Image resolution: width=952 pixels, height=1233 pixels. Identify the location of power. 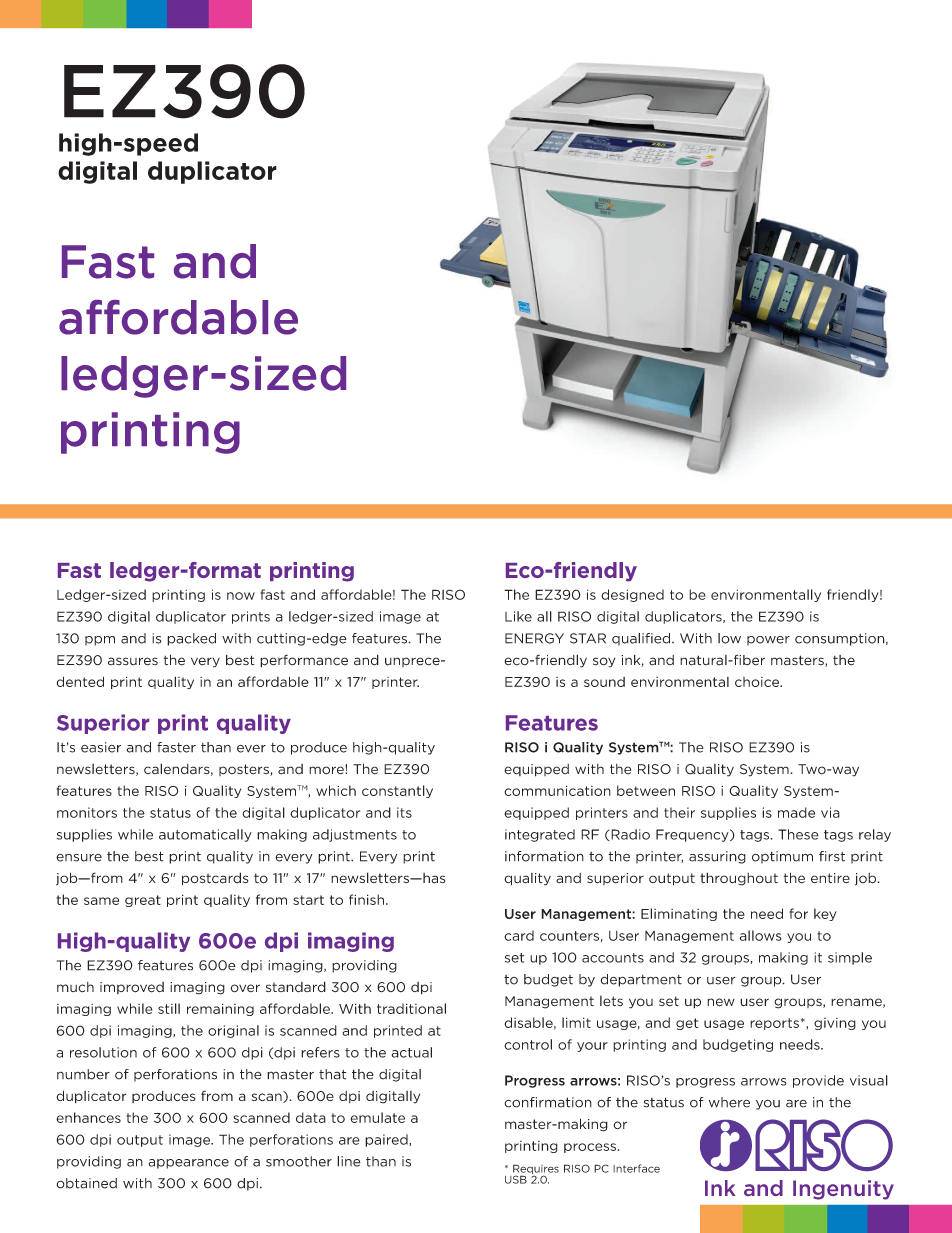
(768, 641).
